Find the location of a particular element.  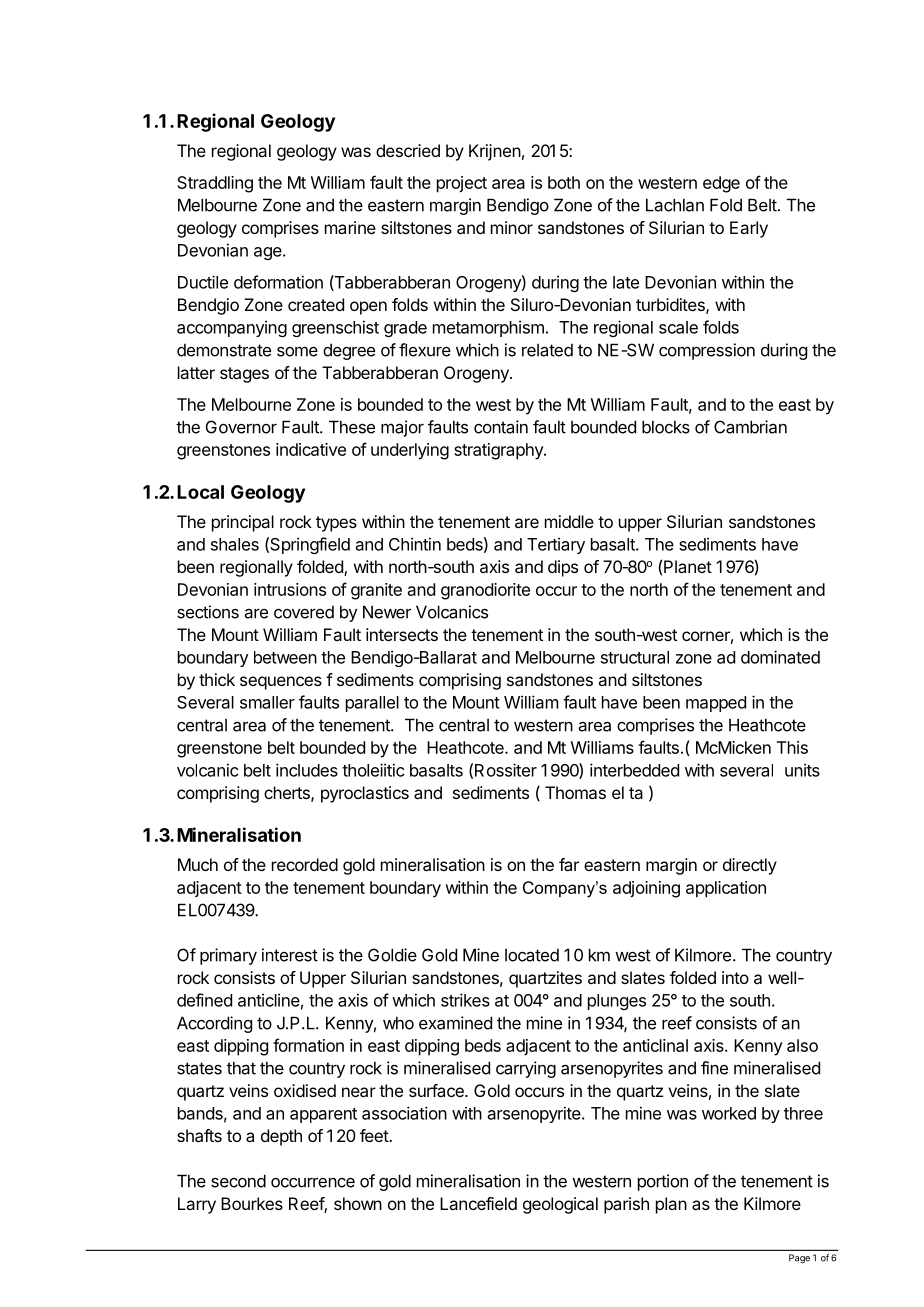

second is located at coordinates (238, 1181).
